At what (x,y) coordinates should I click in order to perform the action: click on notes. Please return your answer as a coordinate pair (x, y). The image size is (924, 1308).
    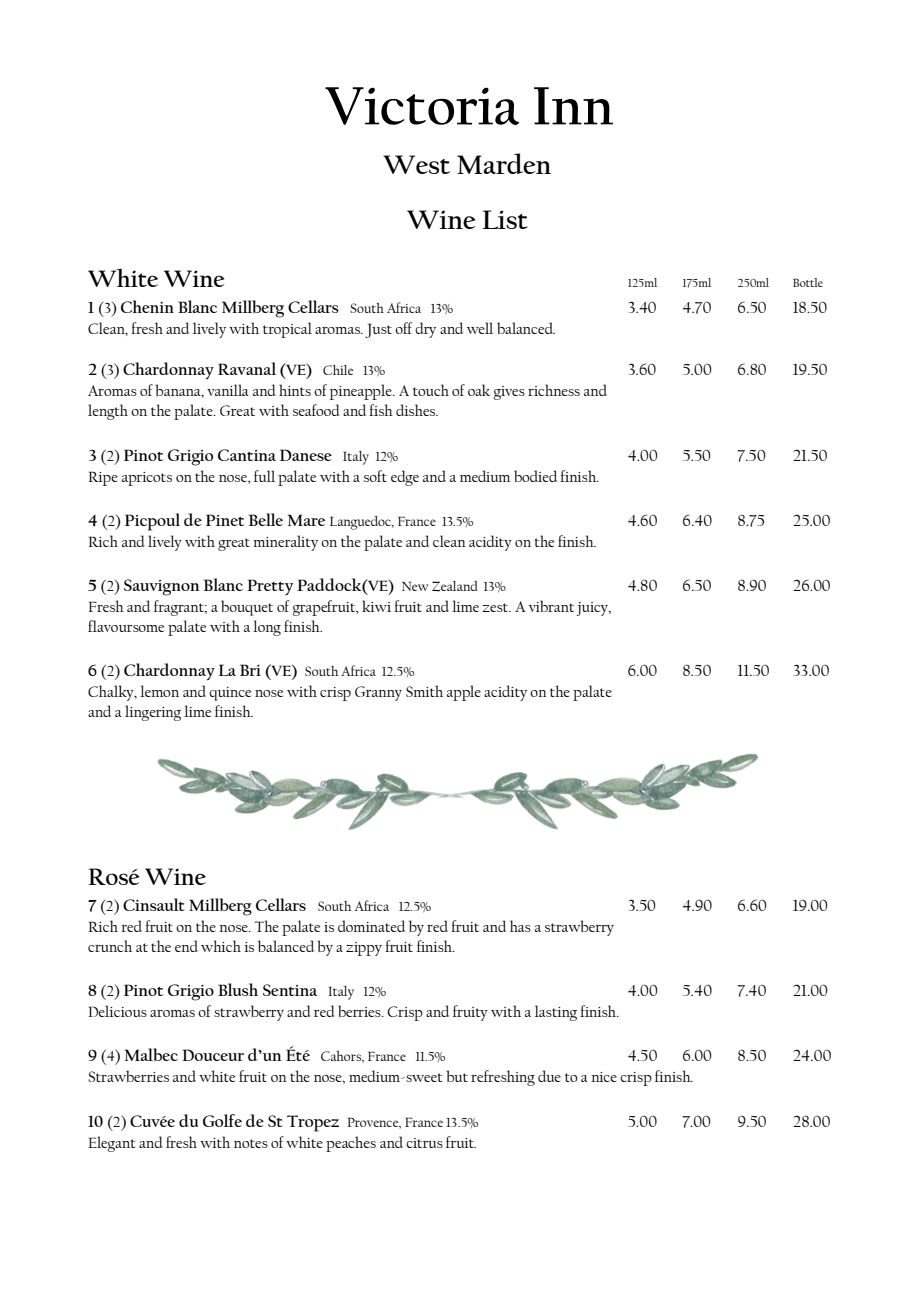
    Looking at the image, I should click on (251, 1143).
